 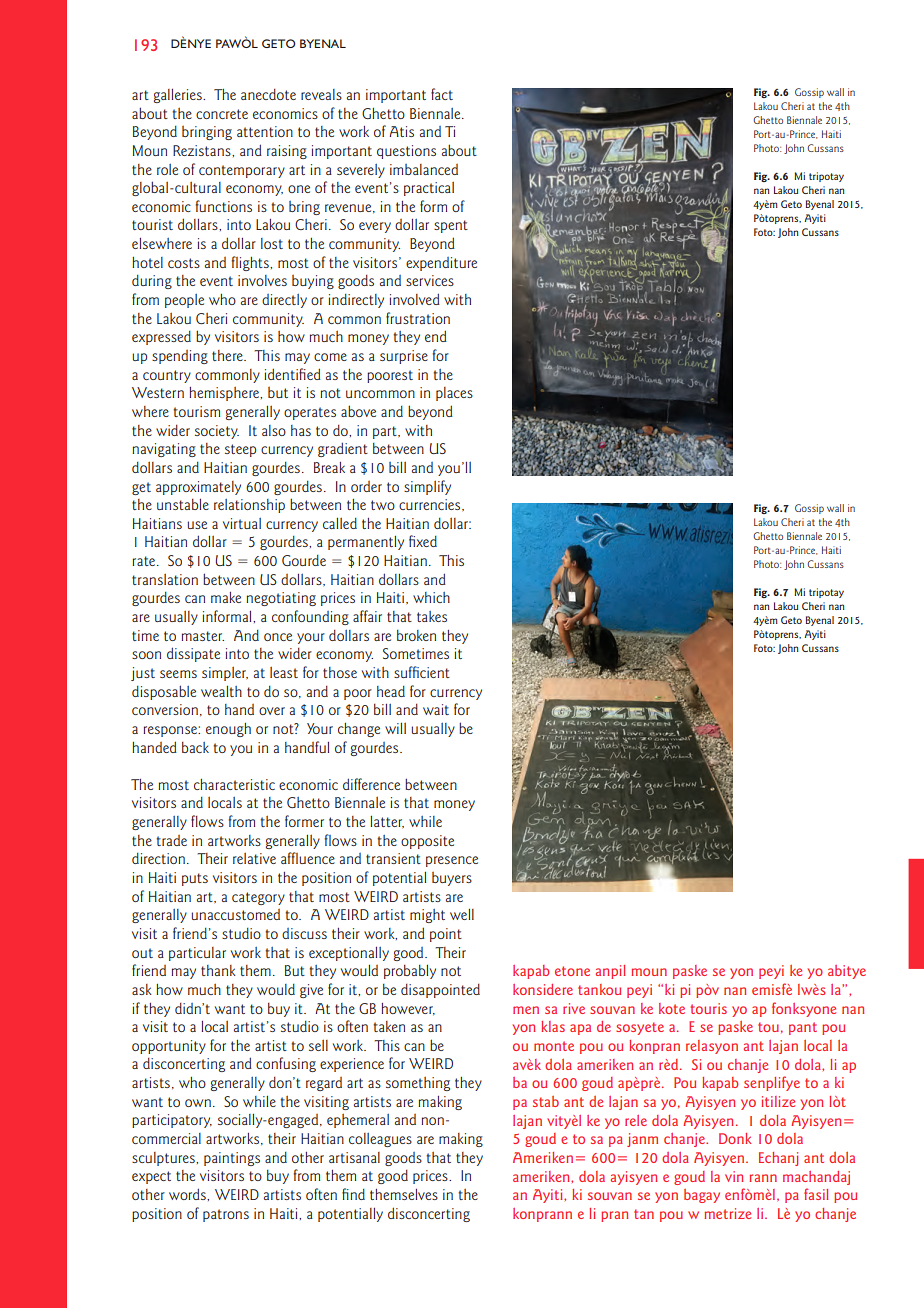 What do you see at coordinates (222, 114) in the document?
I see `concrete` at bounding box center [222, 114].
